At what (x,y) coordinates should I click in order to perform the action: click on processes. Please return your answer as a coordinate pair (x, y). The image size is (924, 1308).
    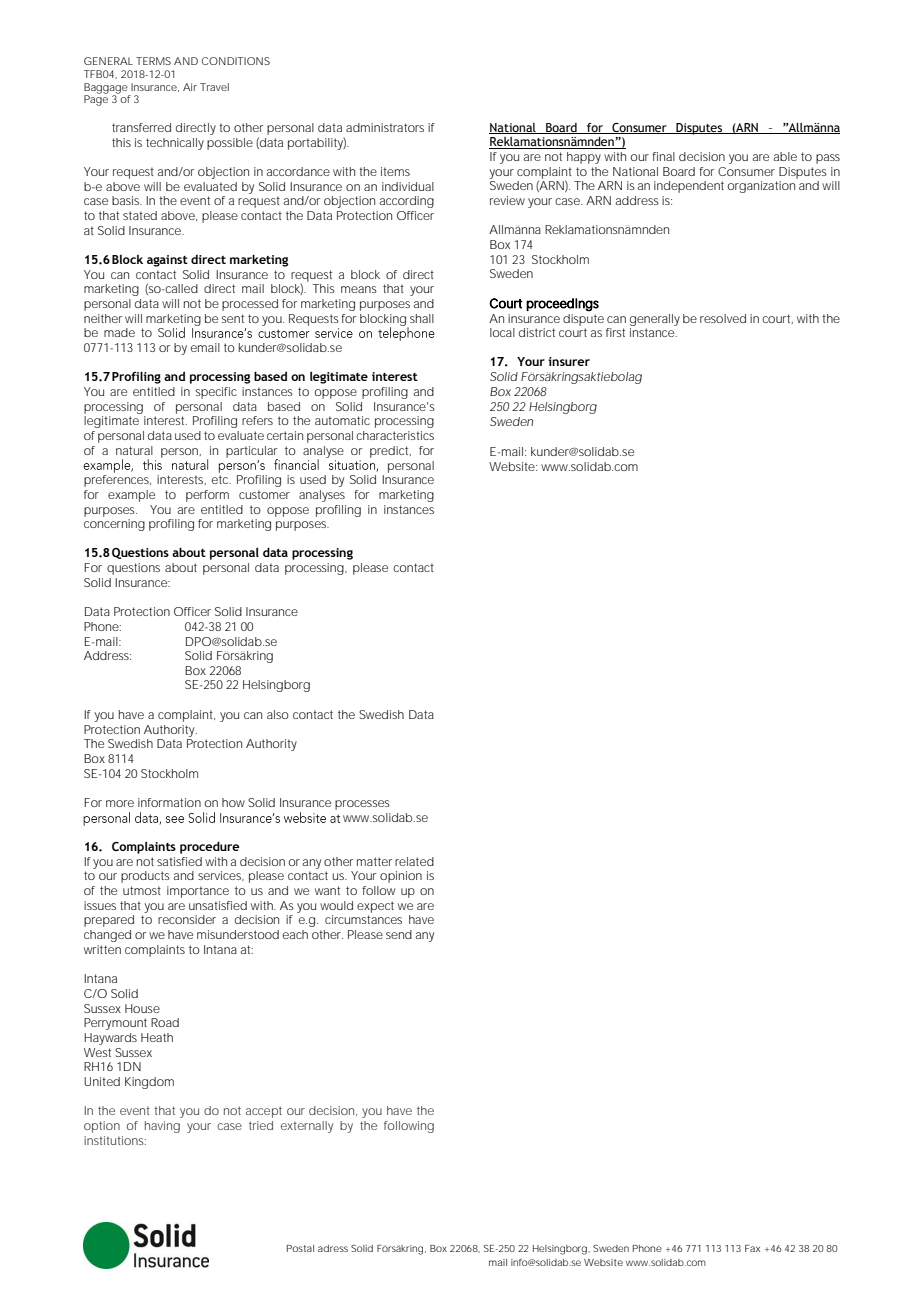
    Looking at the image, I should click on (362, 805).
